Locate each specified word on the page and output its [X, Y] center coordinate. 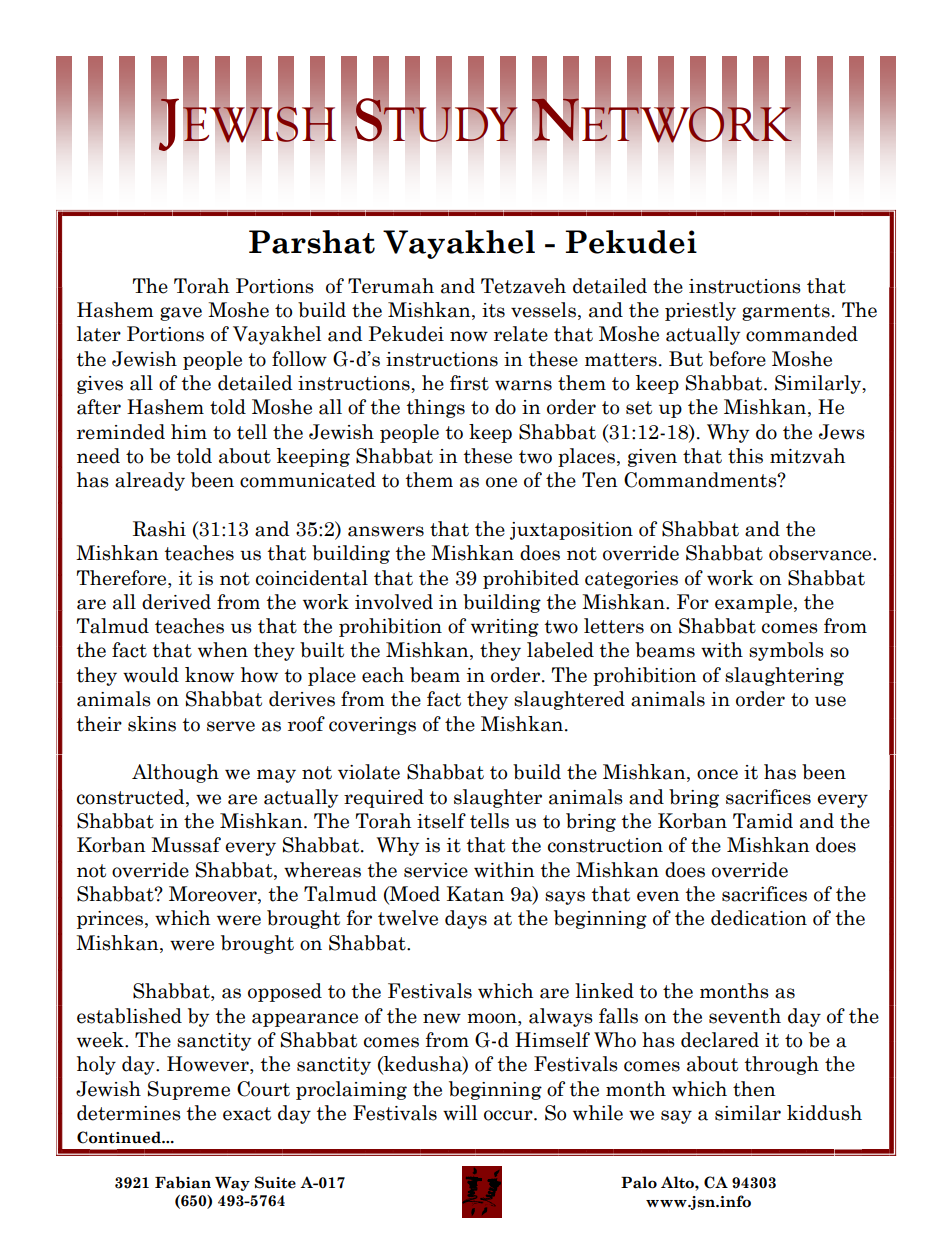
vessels [543, 310]
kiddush [824, 1113]
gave [181, 314]
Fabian [183, 1182]
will [460, 1113]
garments [786, 312]
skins [152, 724]
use [830, 701]
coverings [372, 726]
